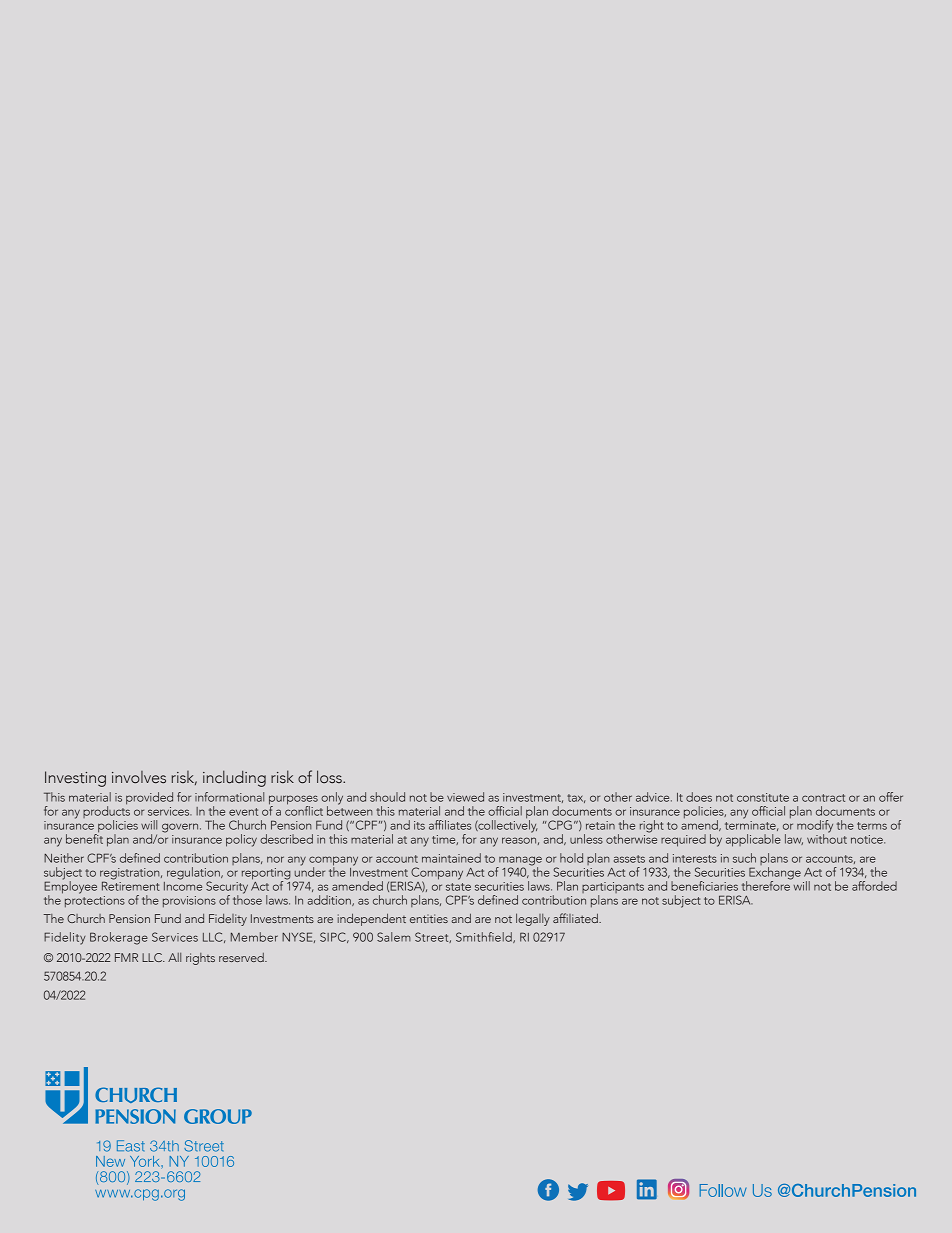 The width and height of the screenshot is (952, 1233). What do you see at coordinates (465, 797) in the screenshot?
I see `viewed` at bounding box center [465, 797].
